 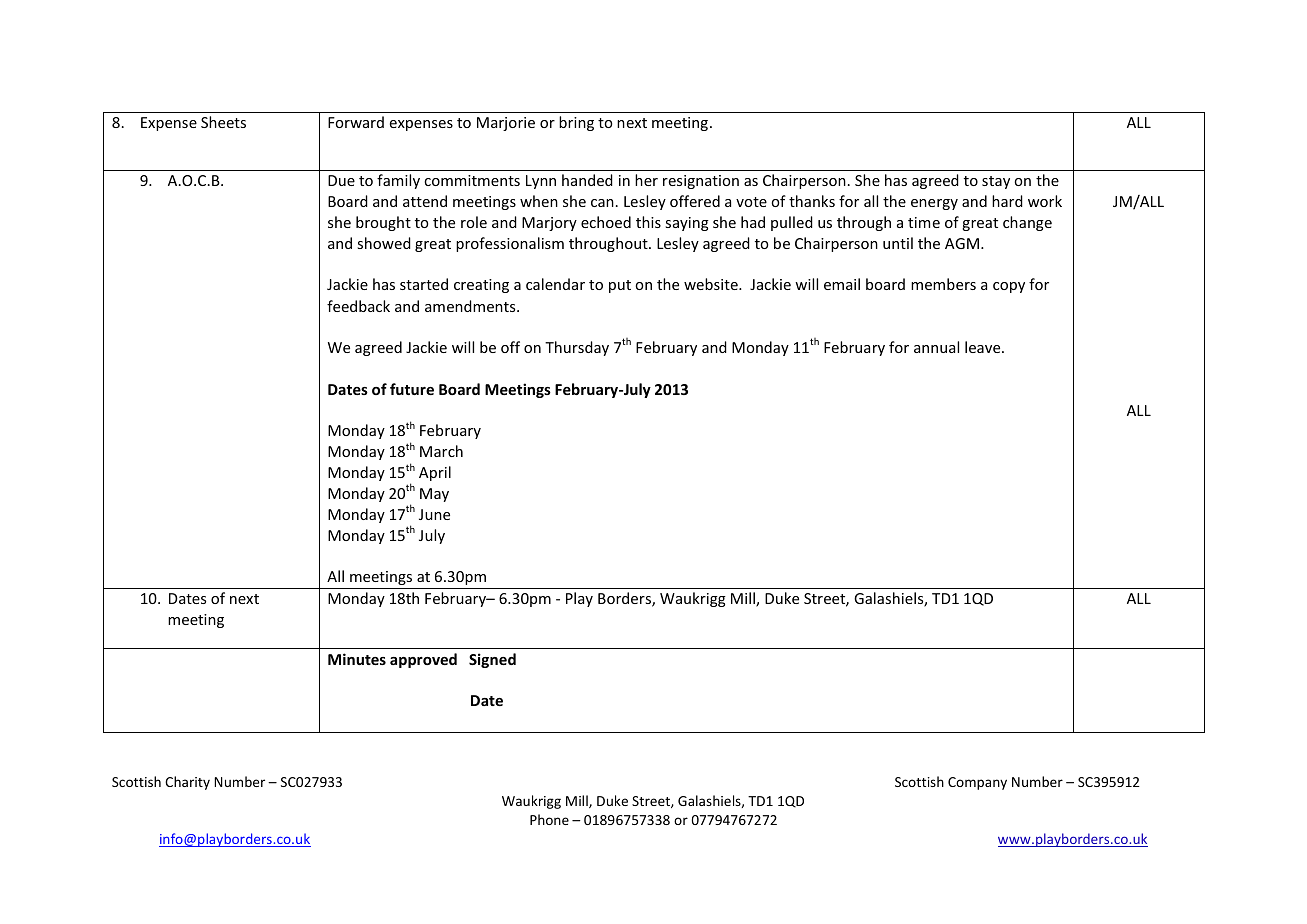 I want to click on Signed, so click(x=492, y=660).
